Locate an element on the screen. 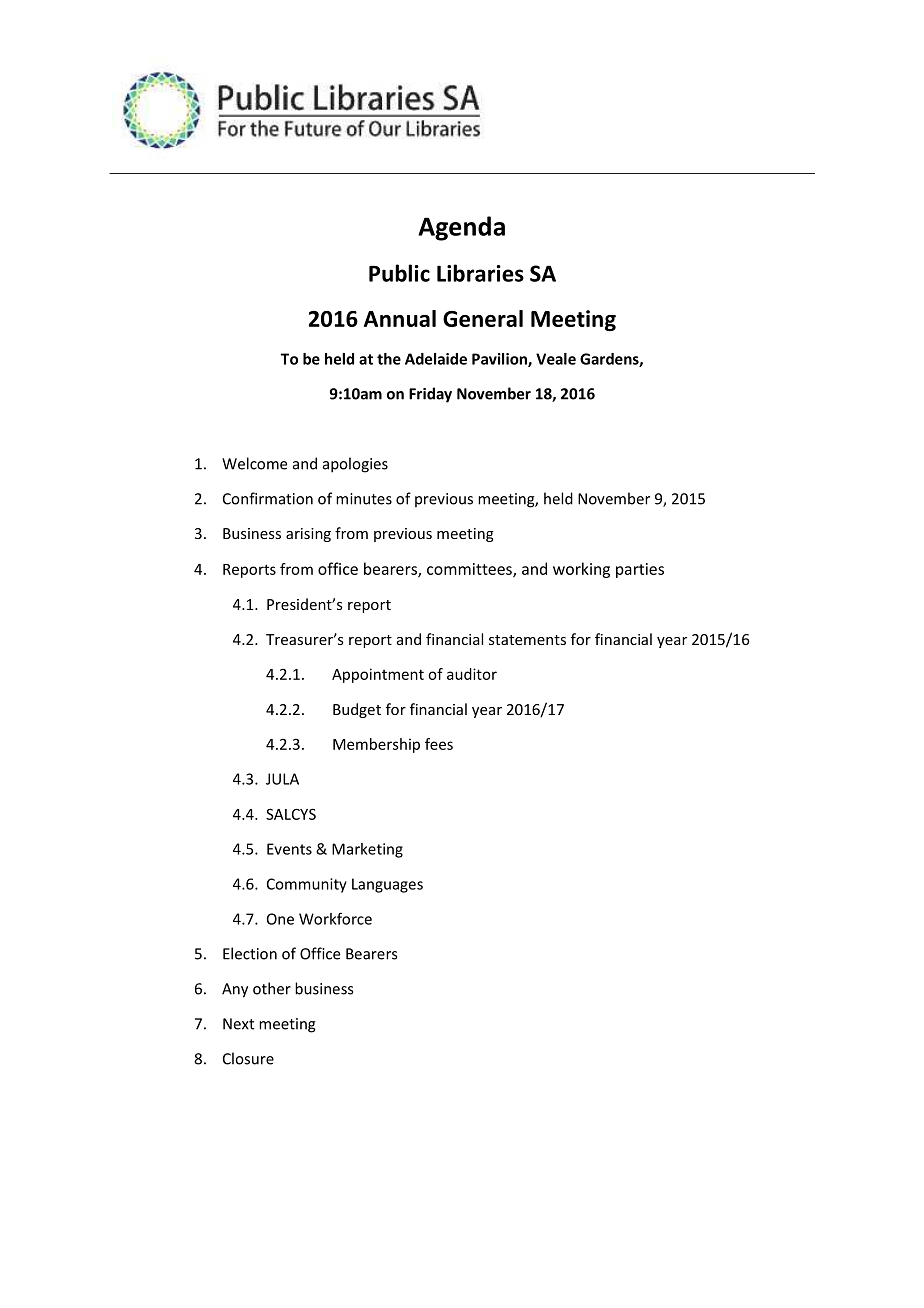 The height and width of the screenshot is (1308, 924). Veale is located at coordinates (556, 359).
